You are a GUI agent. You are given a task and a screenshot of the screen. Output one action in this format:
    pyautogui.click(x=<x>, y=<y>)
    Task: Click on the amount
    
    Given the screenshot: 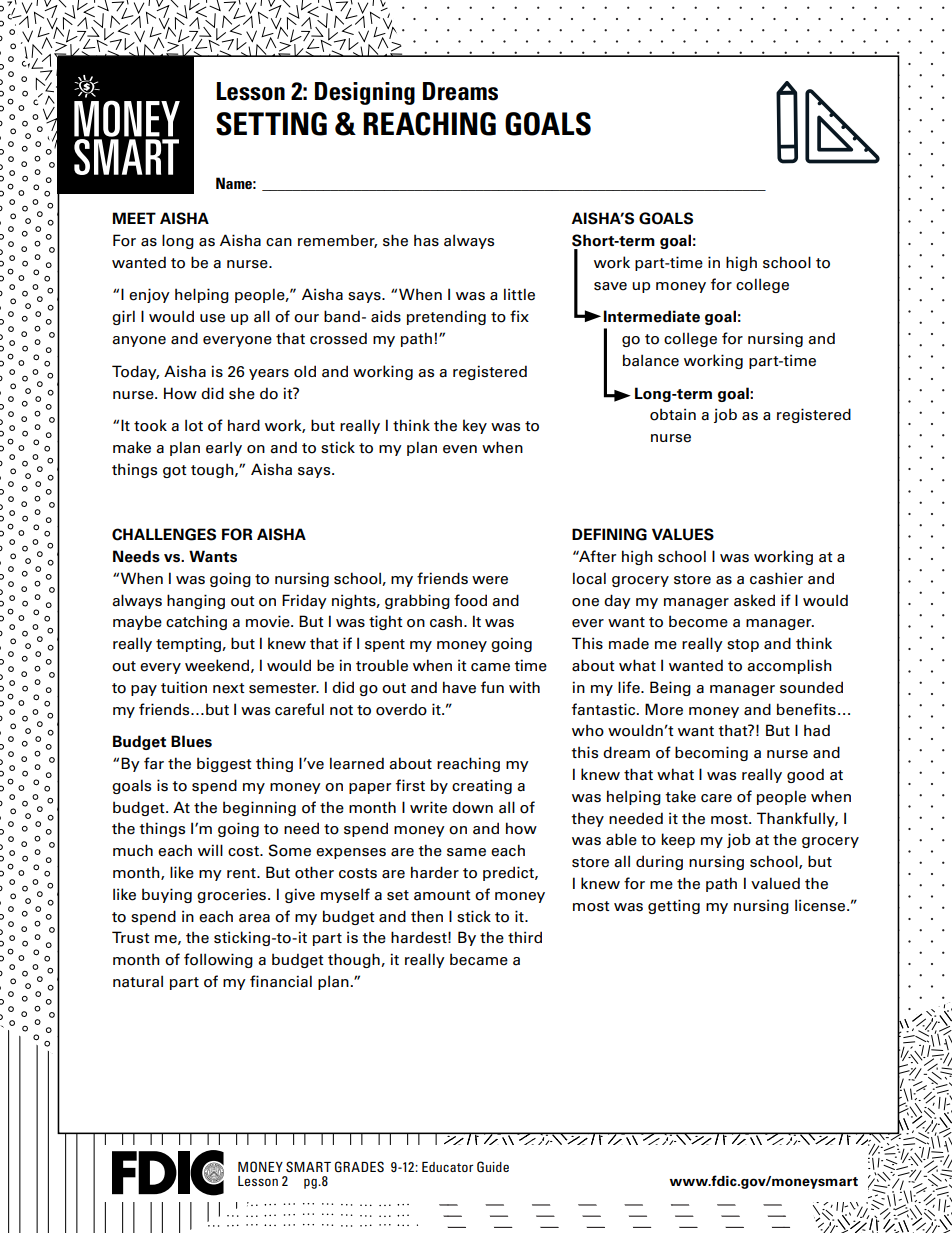 What is the action you would take?
    pyautogui.click(x=442, y=895)
